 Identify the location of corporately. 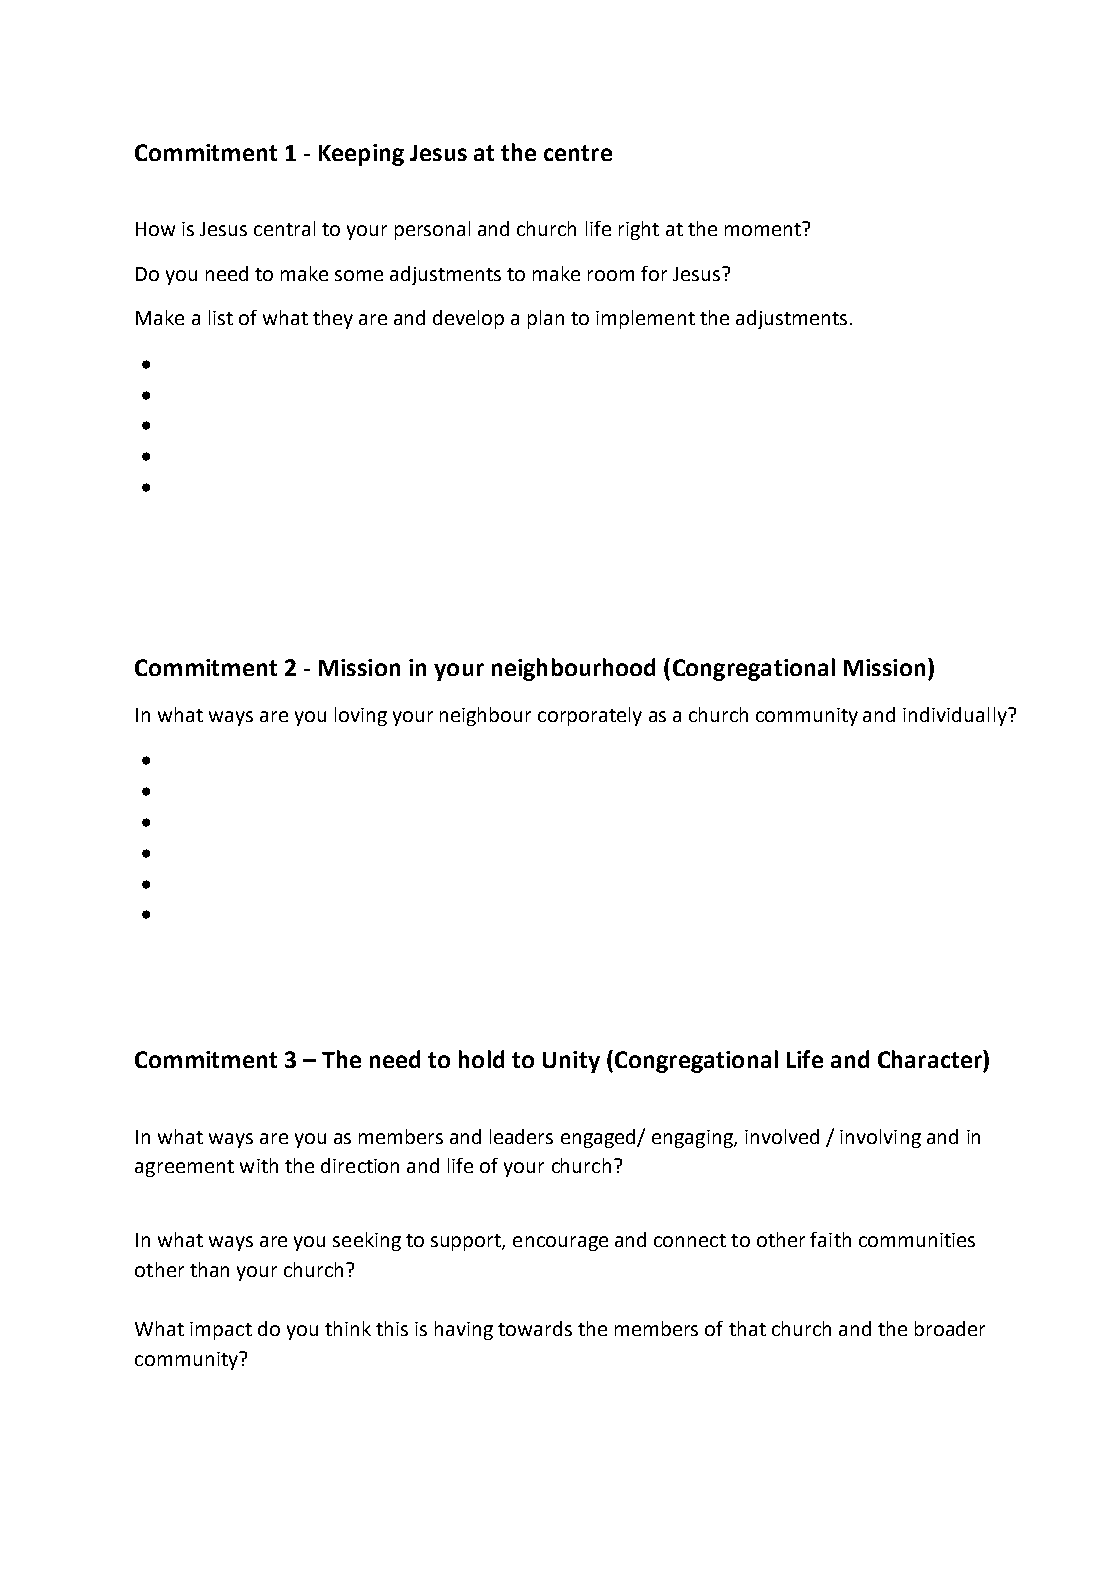
(590, 716).
